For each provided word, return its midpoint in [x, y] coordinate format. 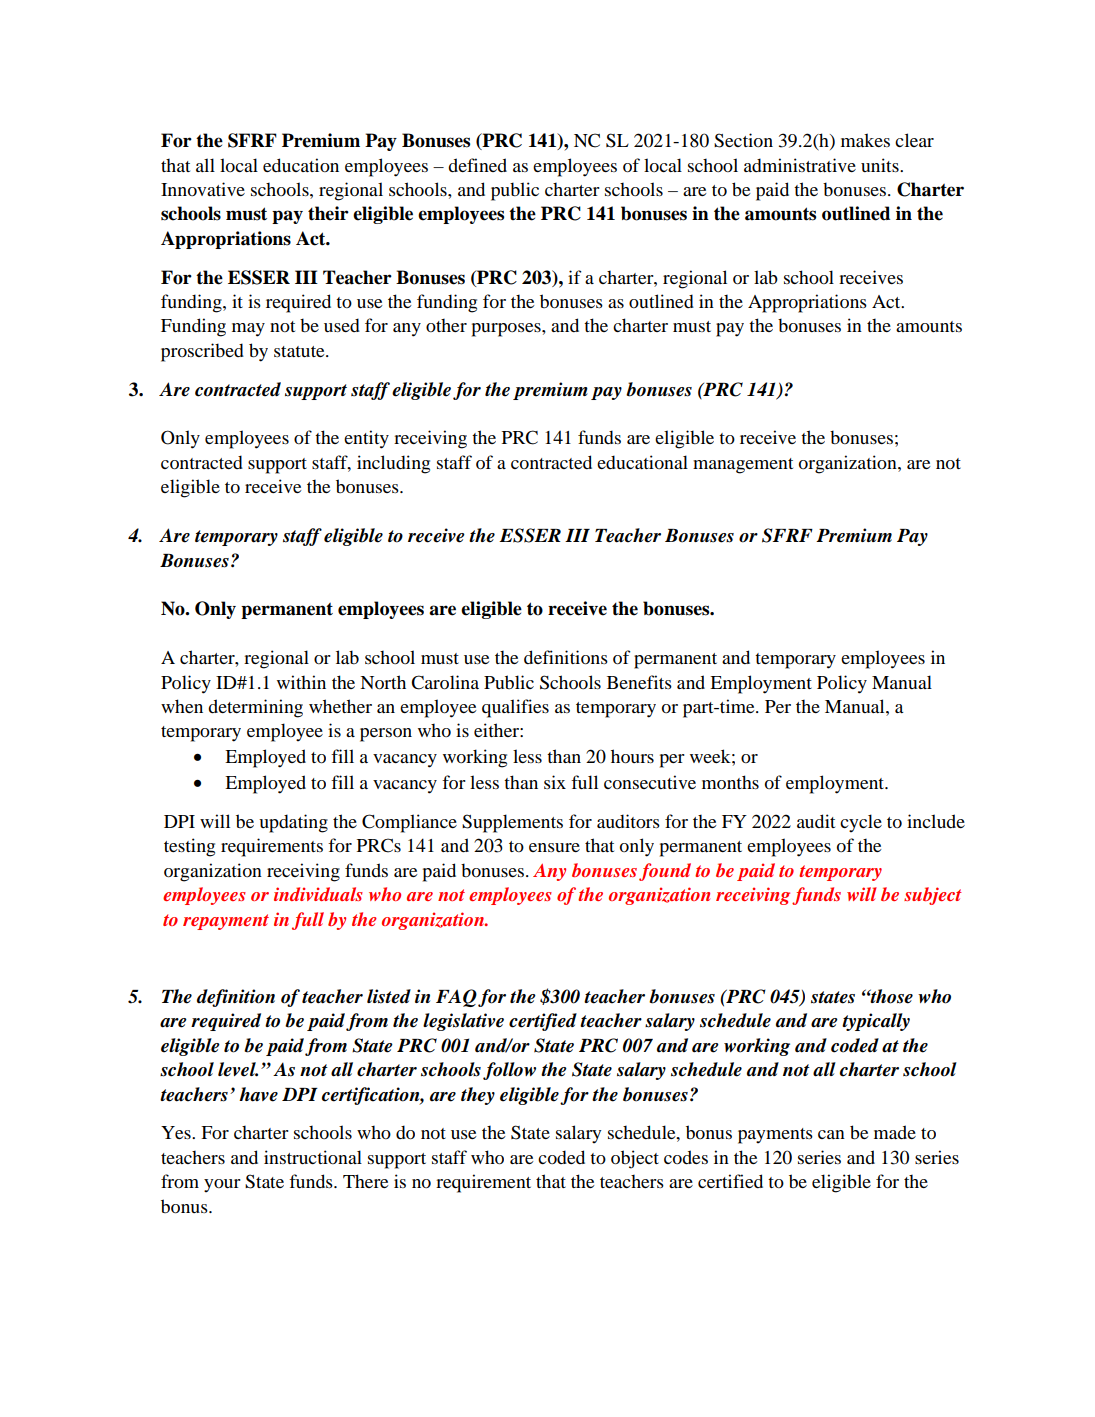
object [635, 1159]
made [895, 1132]
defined [477, 165]
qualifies [515, 708]
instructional [313, 1157]
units [881, 165]
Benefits [639, 682]
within [301, 682]
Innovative [203, 189]
